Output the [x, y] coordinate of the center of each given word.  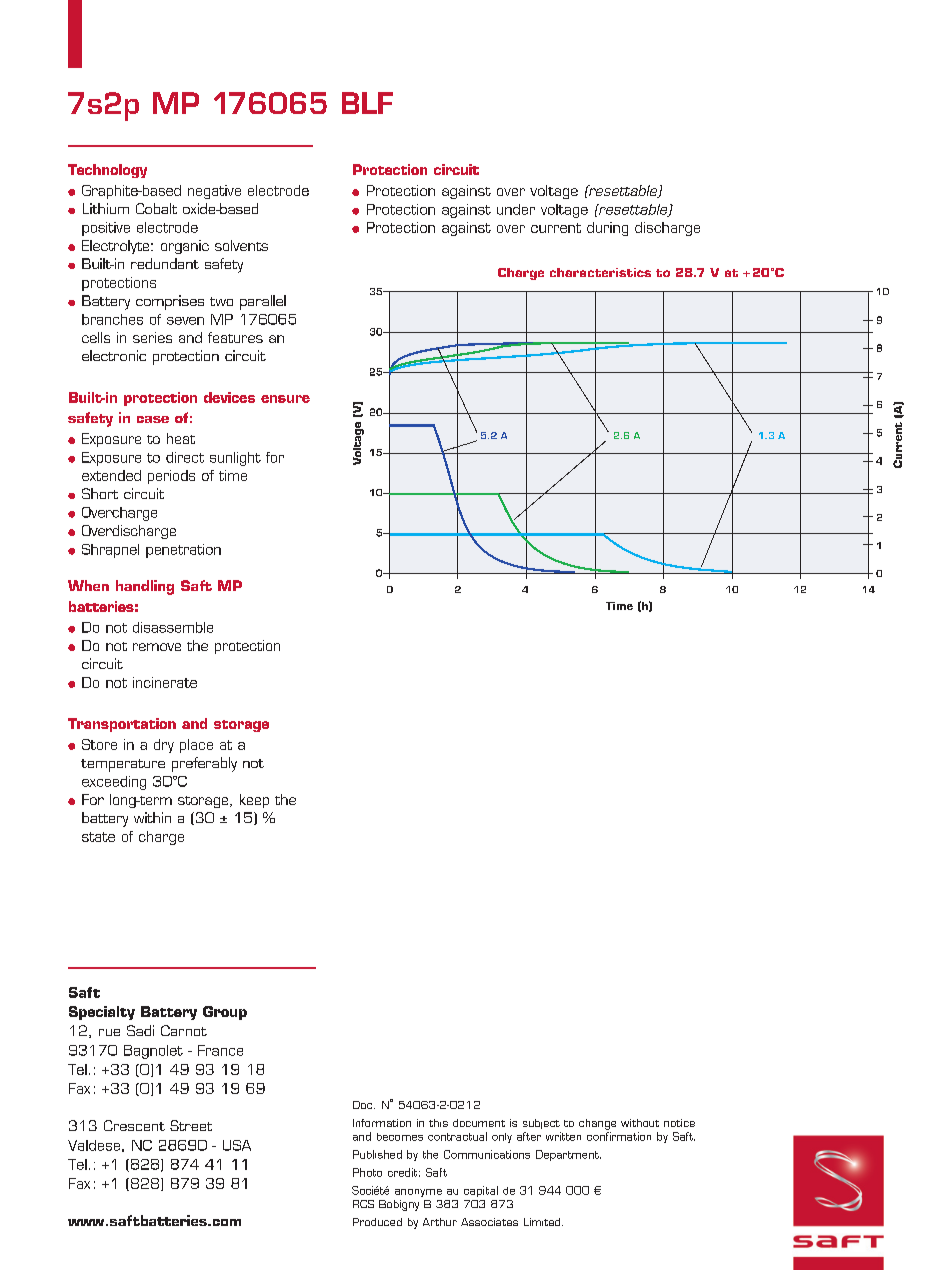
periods [171, 477]
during [607, 229]
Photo [367, 1172]
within [152, 817]
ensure [285, 399]
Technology [107, 171]
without [640, 1123]
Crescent [134, 1125]
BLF [367, 103]
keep [254, 801]
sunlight [235, 459]
